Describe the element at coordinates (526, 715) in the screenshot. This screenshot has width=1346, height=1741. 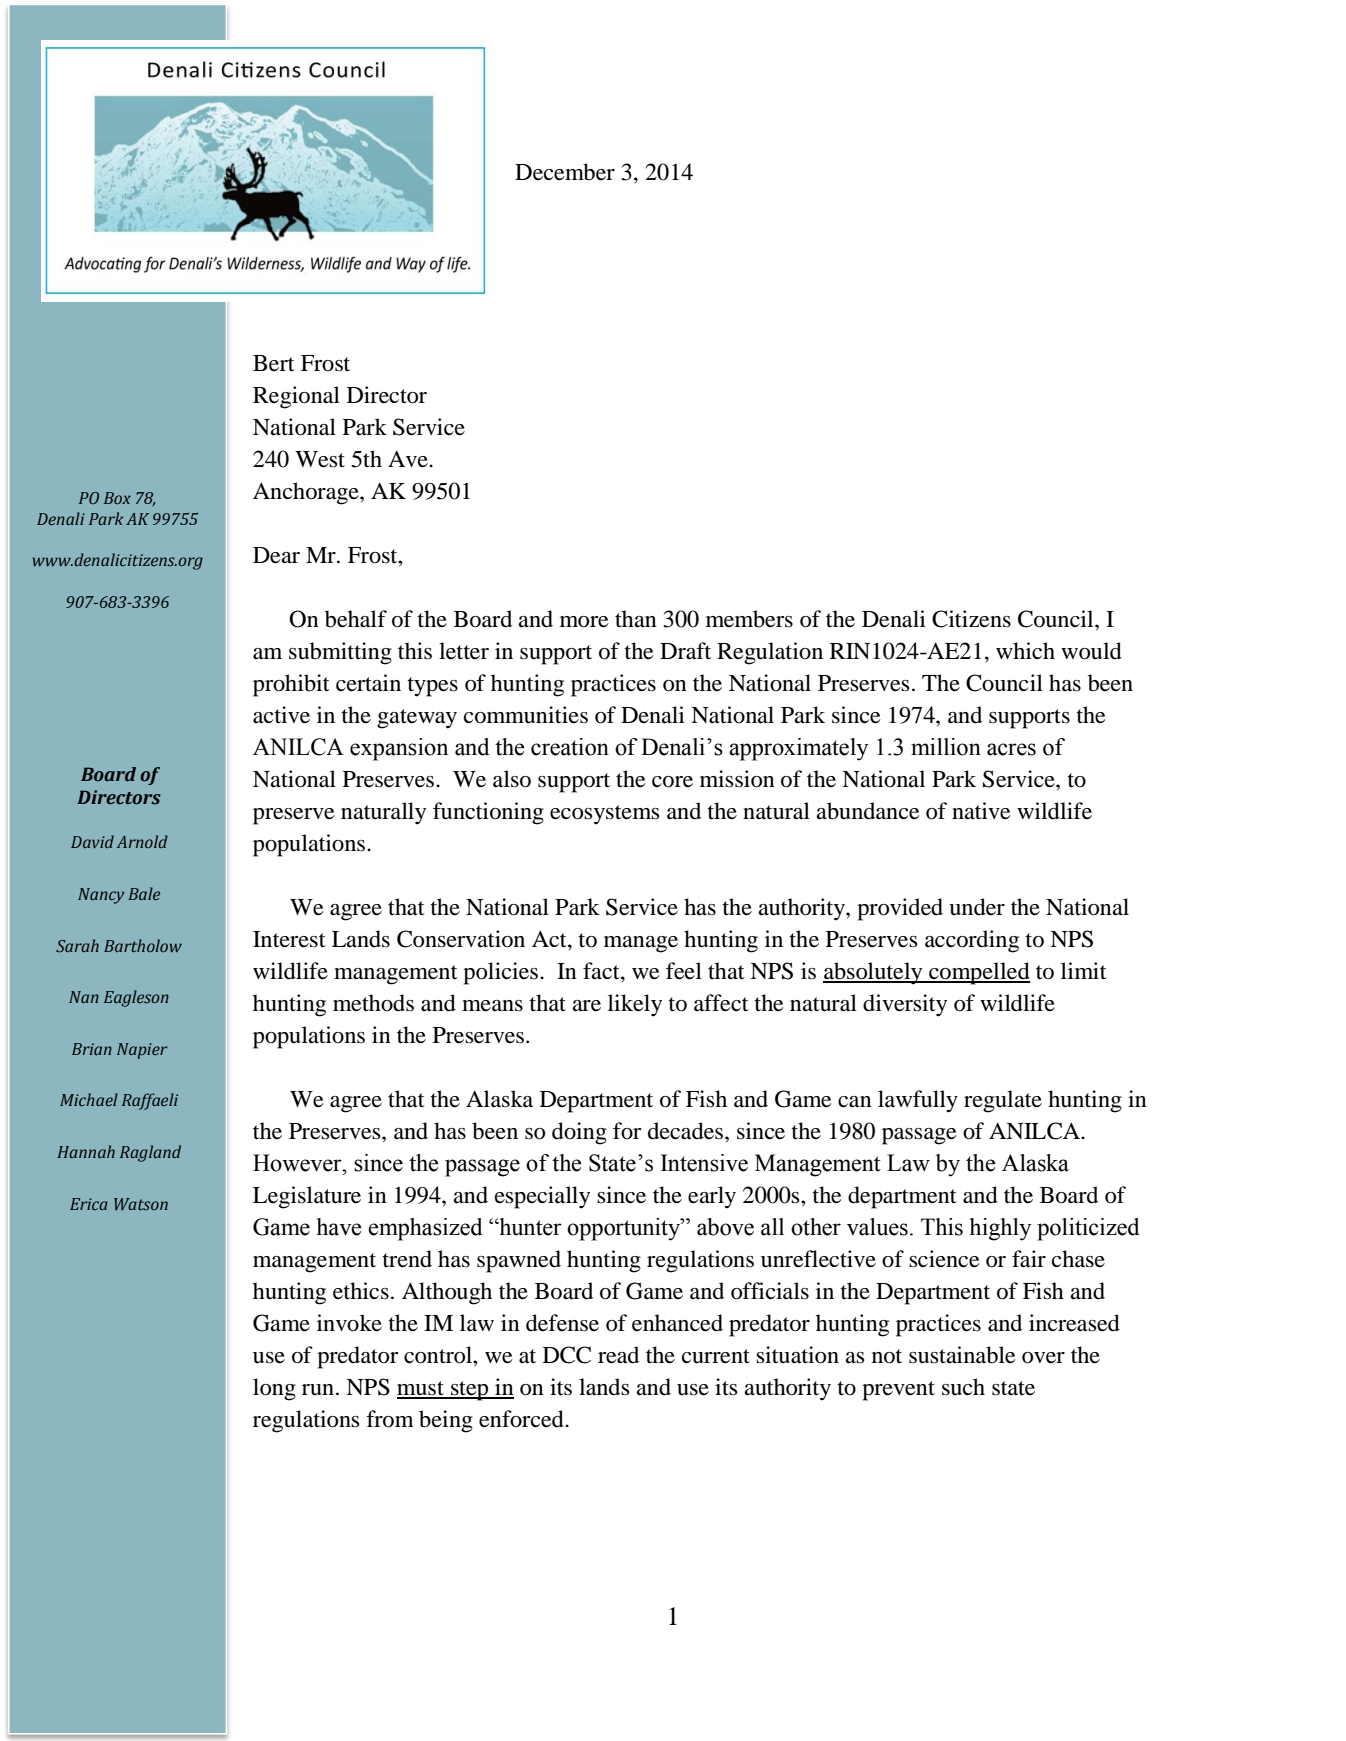
I see `communities` at that location.
